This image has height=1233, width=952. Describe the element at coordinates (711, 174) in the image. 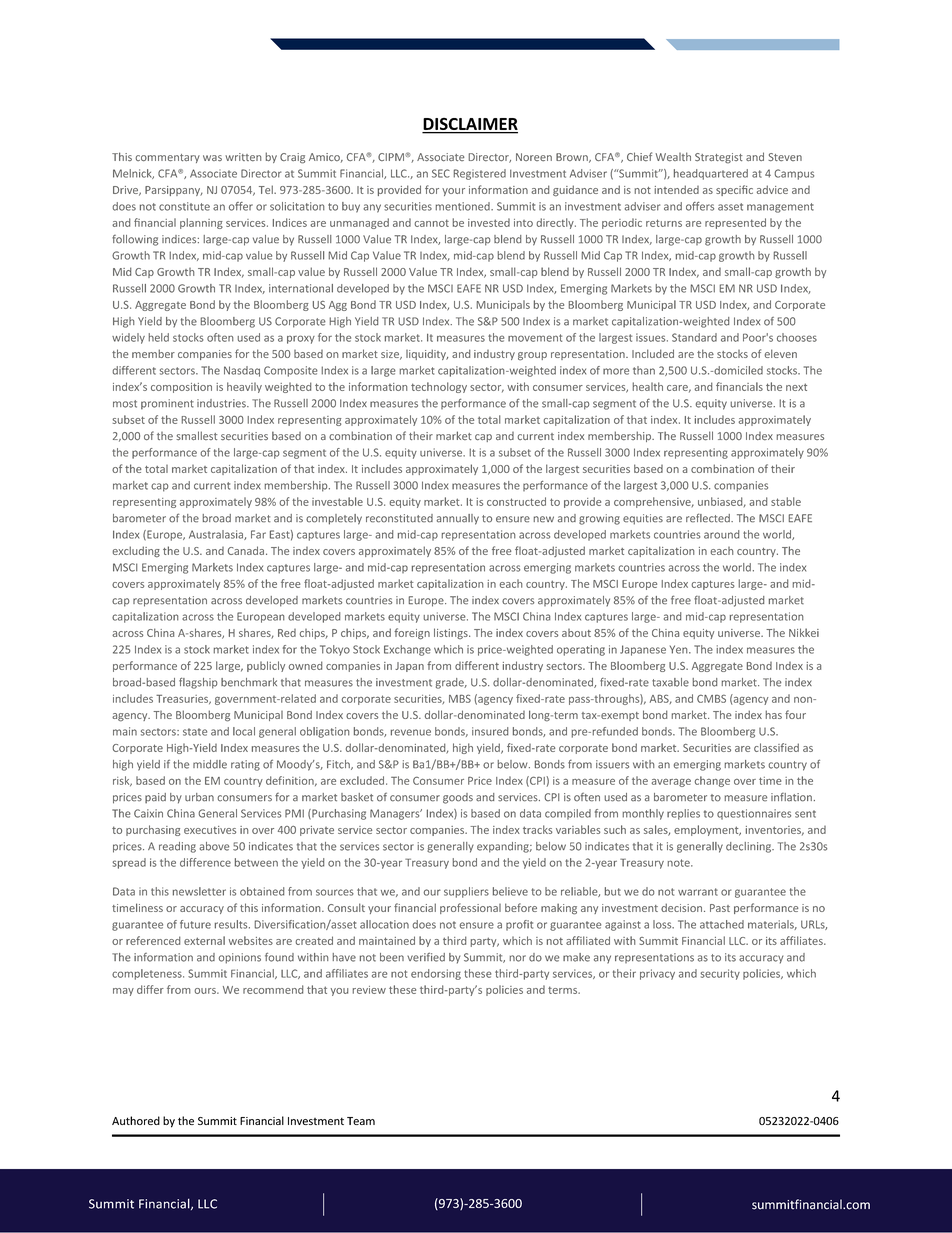

I see `headquartered` at that location.
